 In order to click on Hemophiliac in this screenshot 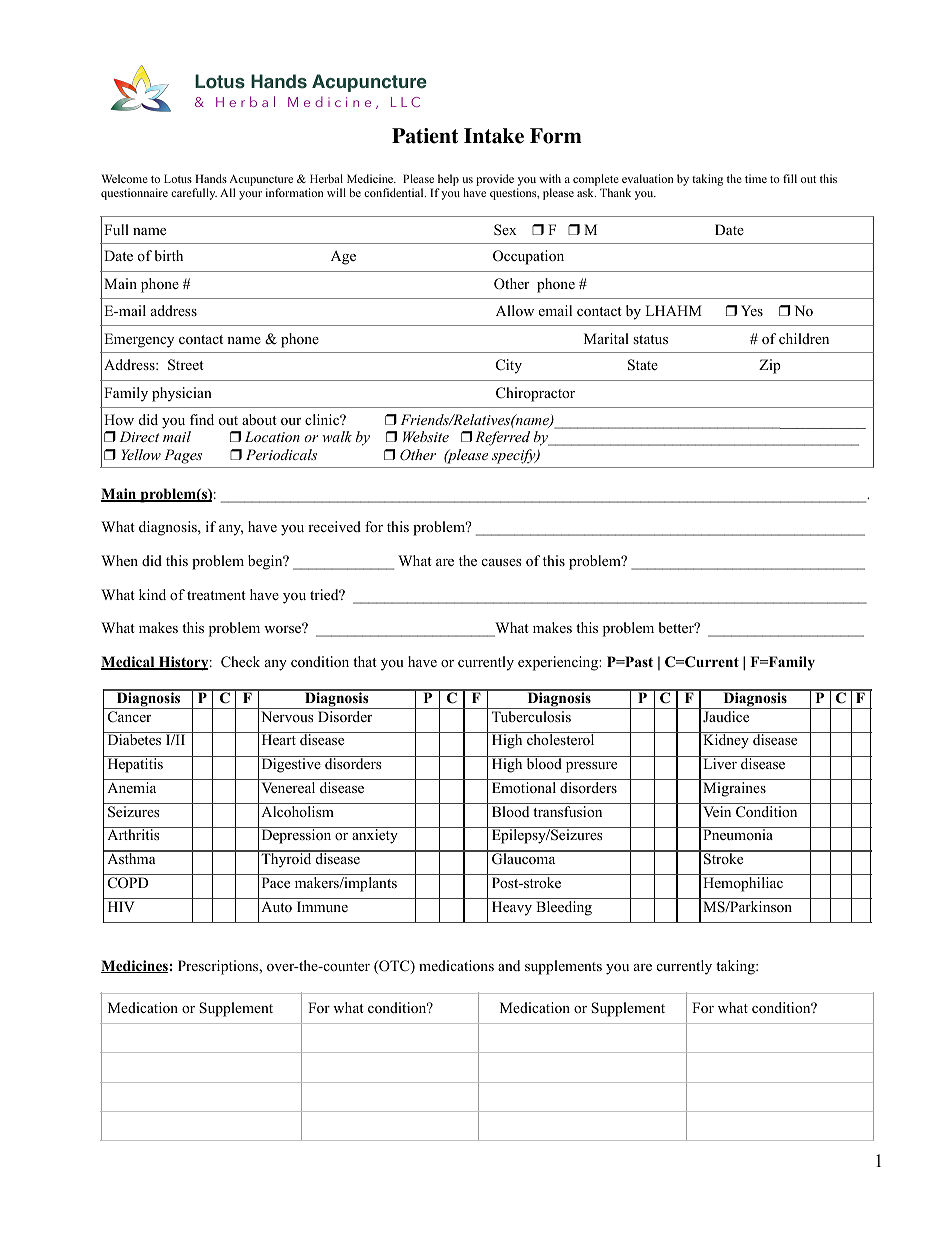, I will do `click(743, 884)`.
